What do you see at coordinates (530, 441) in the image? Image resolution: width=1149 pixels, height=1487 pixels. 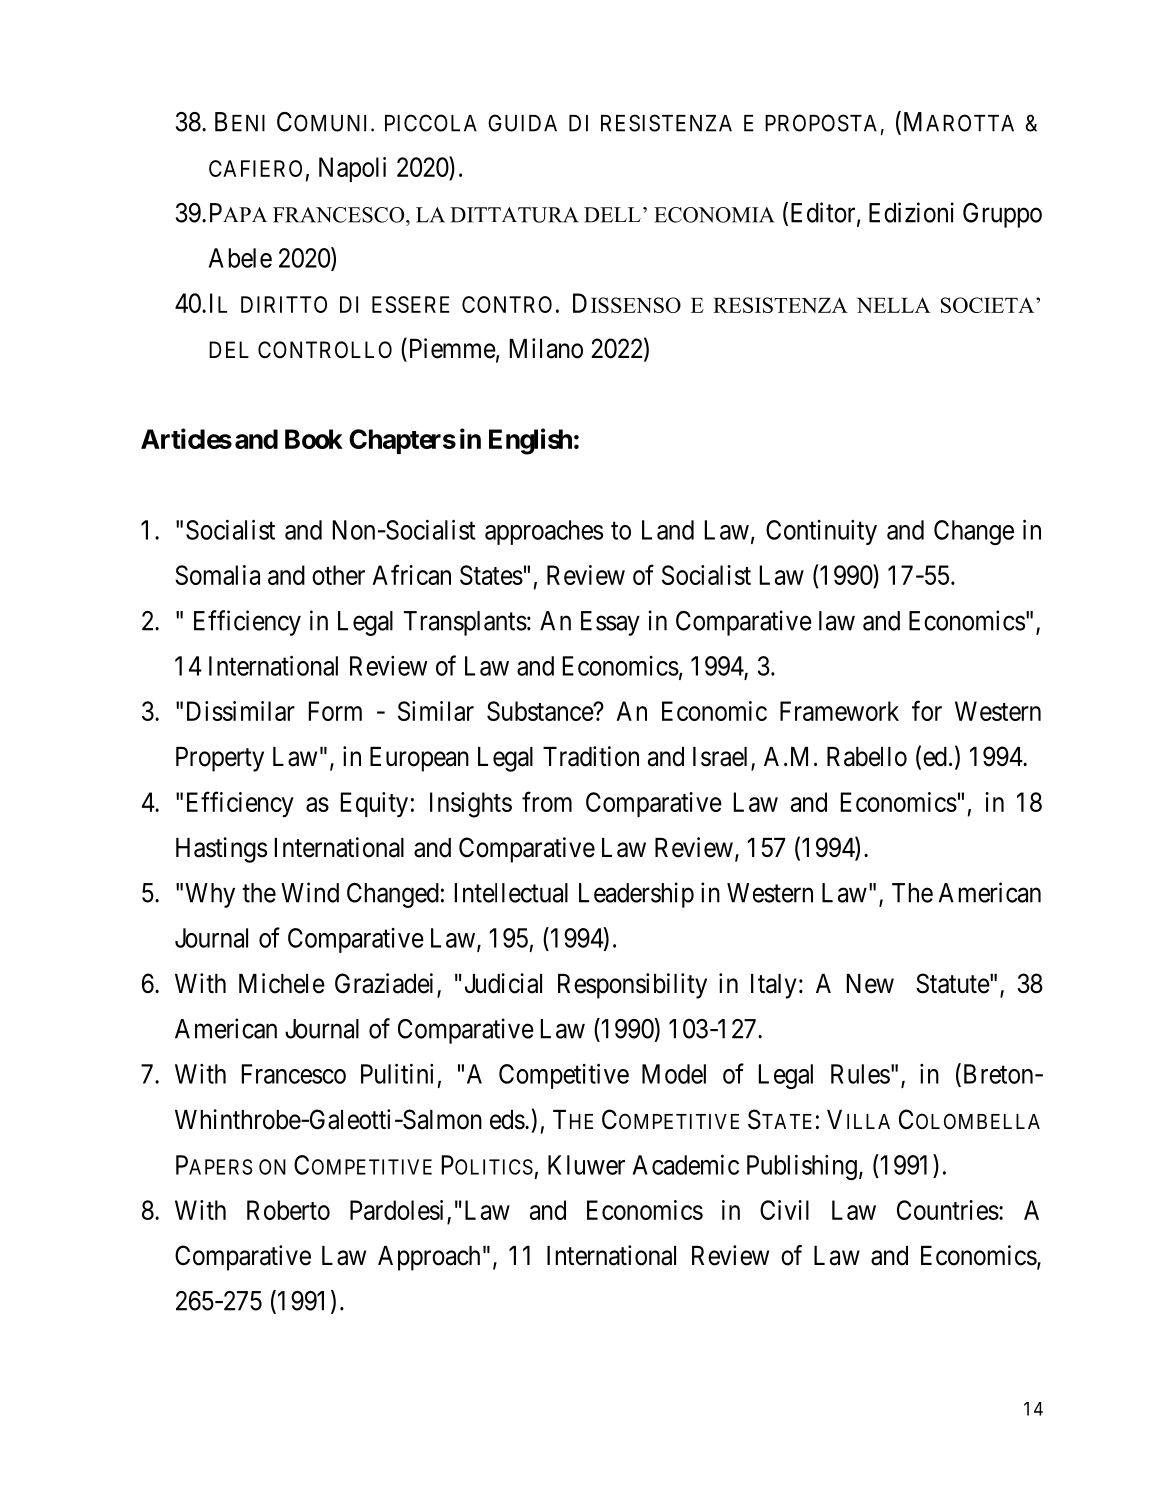 I see `English` at bounding box center [530, 441].
